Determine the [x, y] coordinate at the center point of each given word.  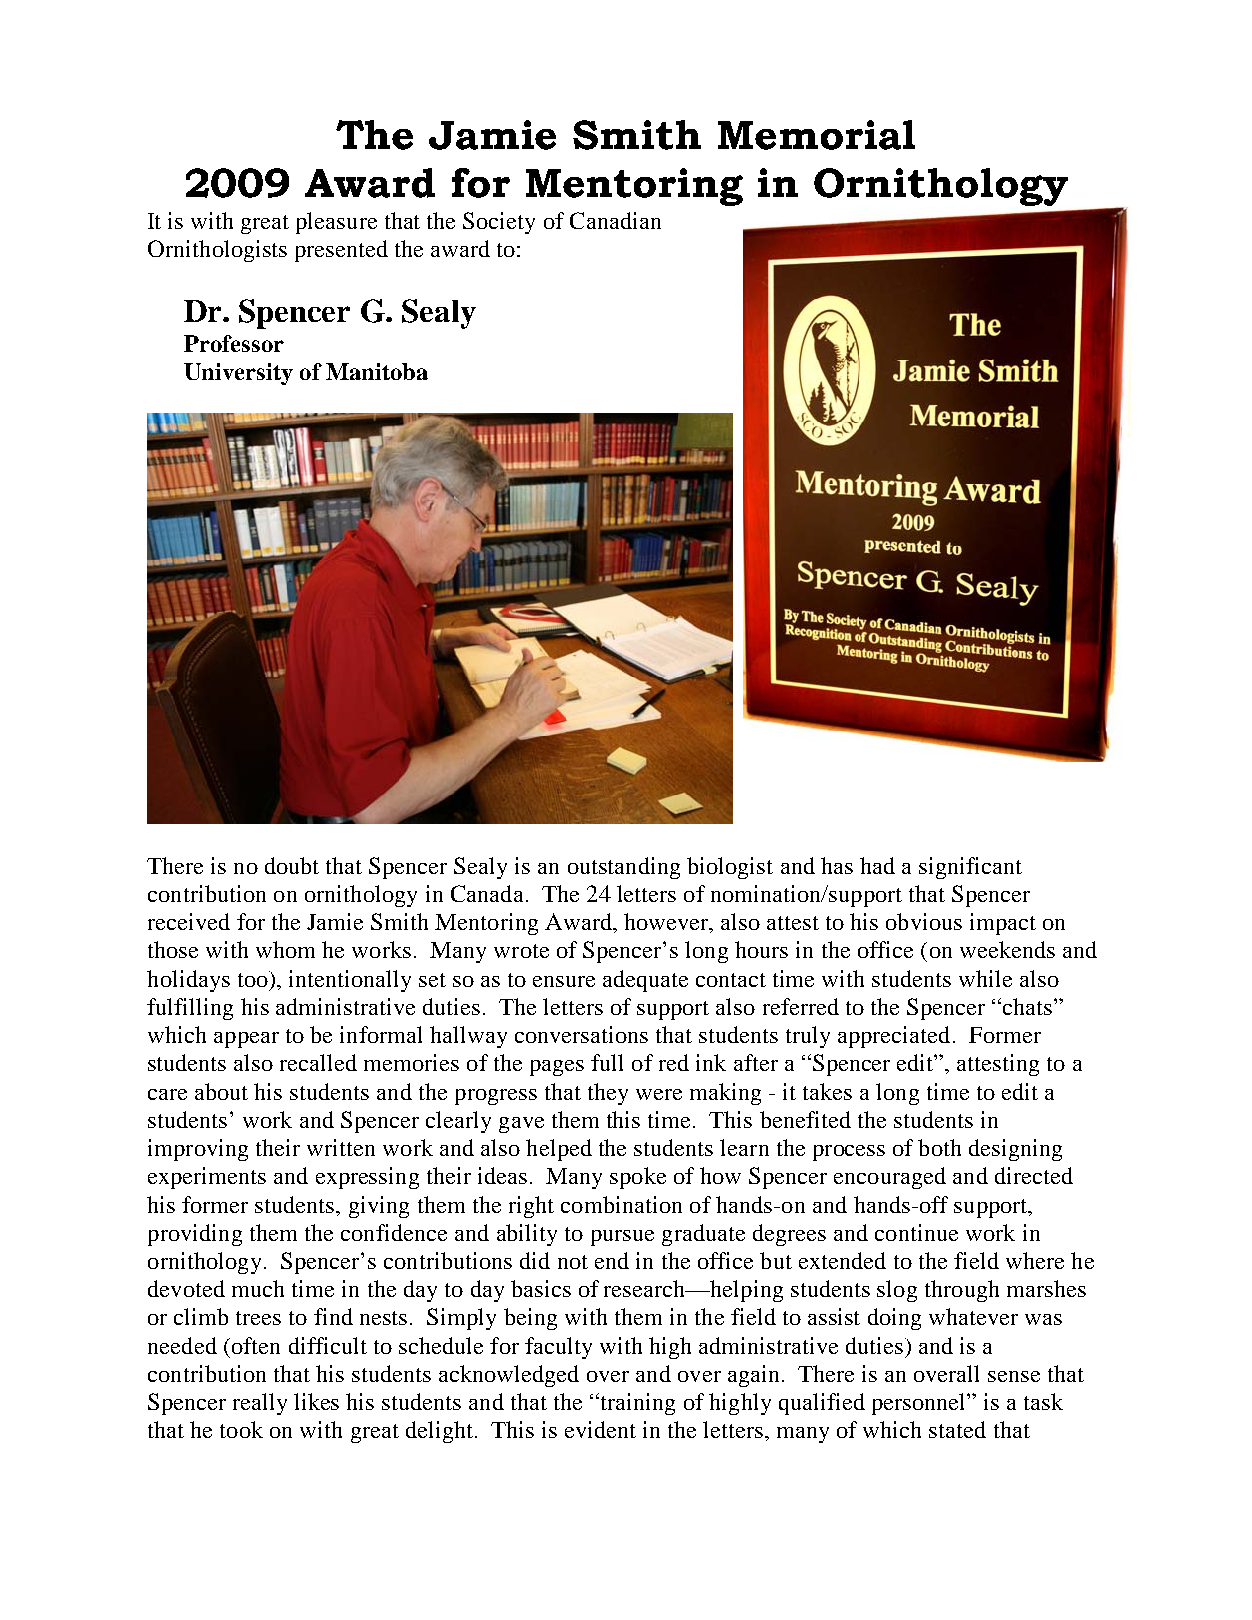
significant [970, 868]
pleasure [336, 223]
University [238, 374]
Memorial [816, 135]
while [985, 978]
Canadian [615, 220]
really [260, 1404]
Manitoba [377, 371]
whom [285, 949]
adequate [645, 981]
